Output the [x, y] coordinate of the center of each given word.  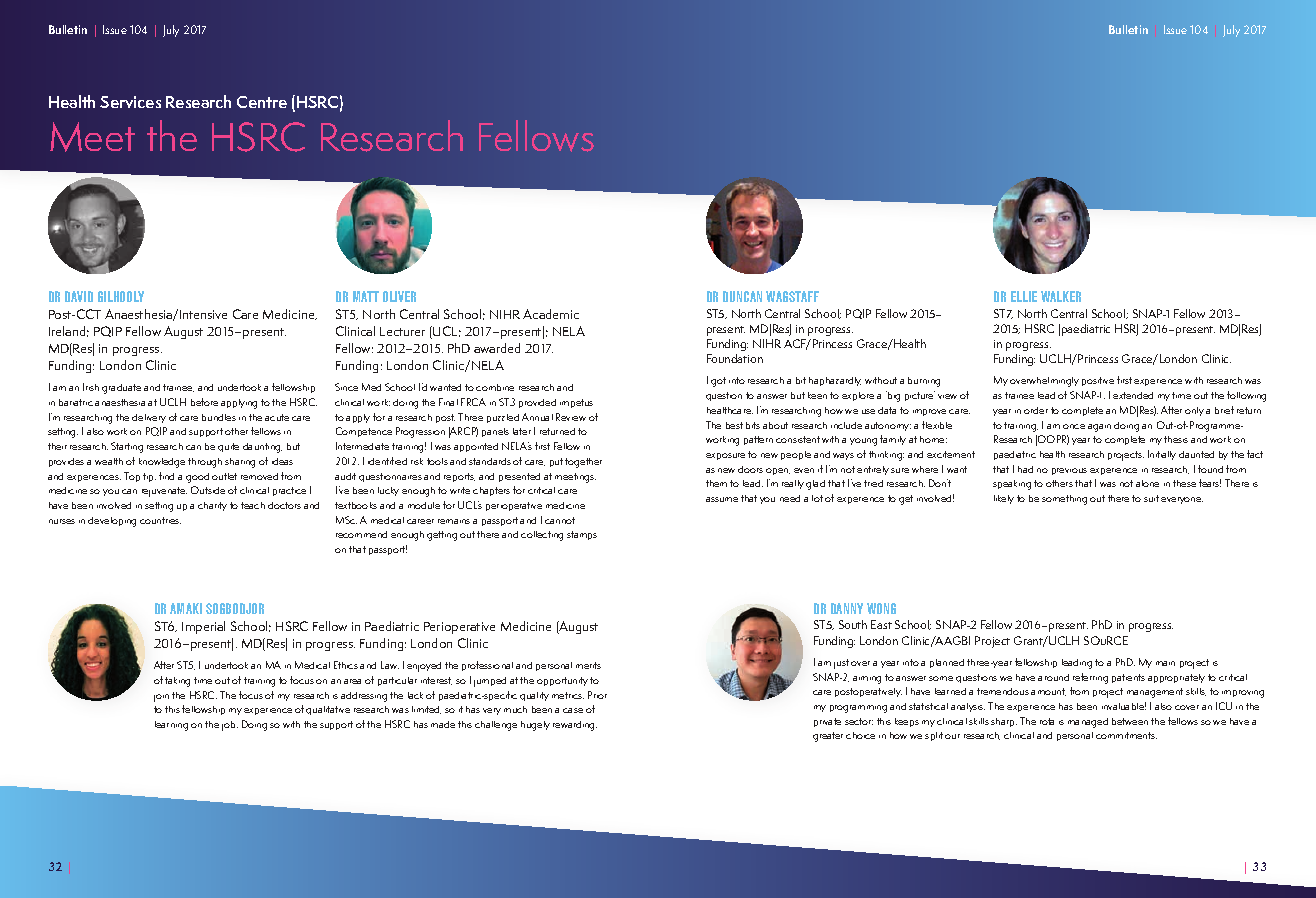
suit [1151, 498]
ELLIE [1024, 296]
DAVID [79, 296]
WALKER [1061, 296]
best [734, 425]
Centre [262, 102]
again [1099, 428]
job [230, 726]
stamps [582, 535]
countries [160, 520]
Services [130, 102]
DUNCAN [742, 296]
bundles [219, 417]
